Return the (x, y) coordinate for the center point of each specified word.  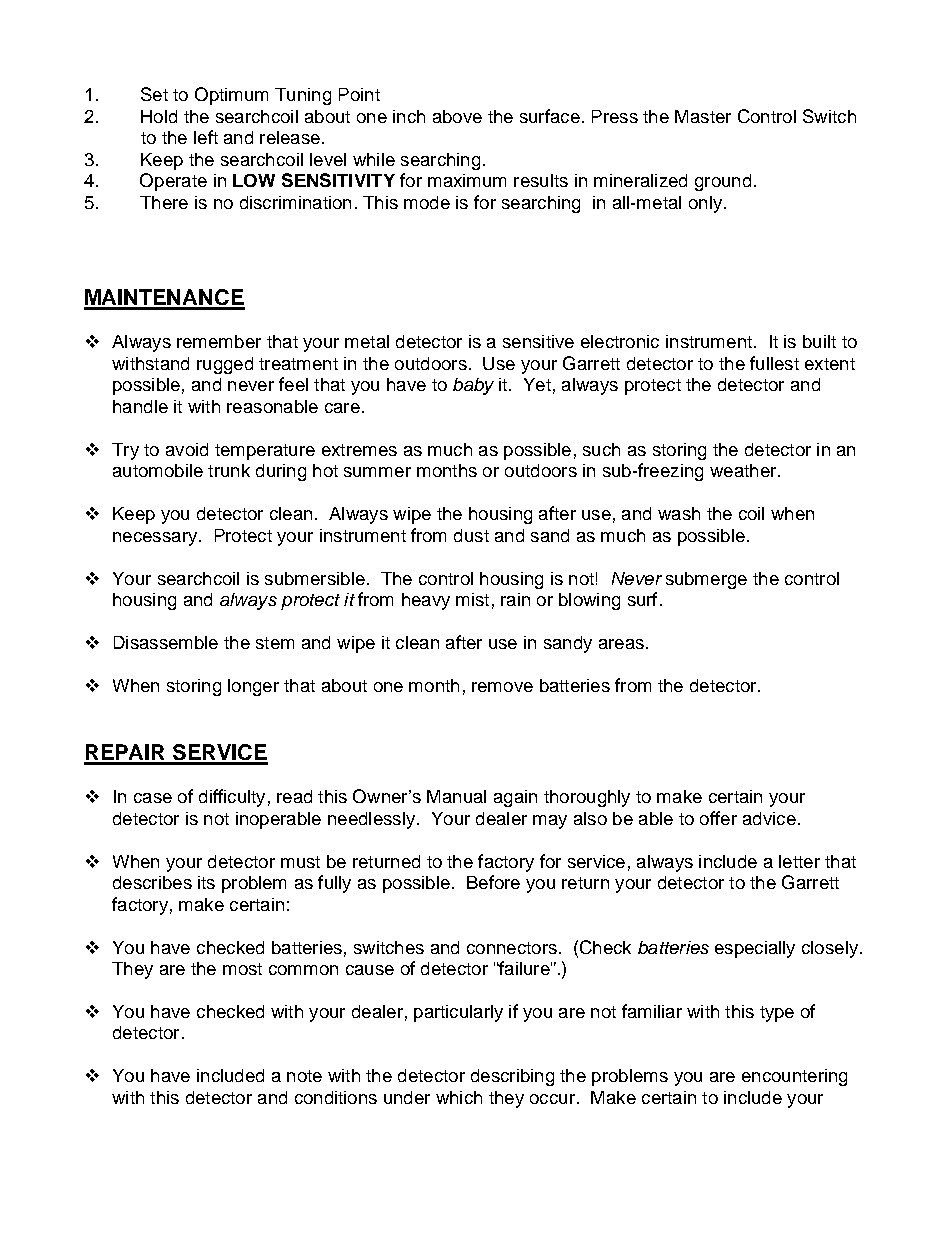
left (206, 137)
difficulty (232, 798)
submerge (706, 580)
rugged (225, 365)
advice (769, 818)
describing (512, 1077)
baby (473, 386)
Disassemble (166, 642)
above (457, 116)
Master (703, 116)
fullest (774, 363)
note (304, 1076)
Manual (456, 796)
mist (472, 599)
